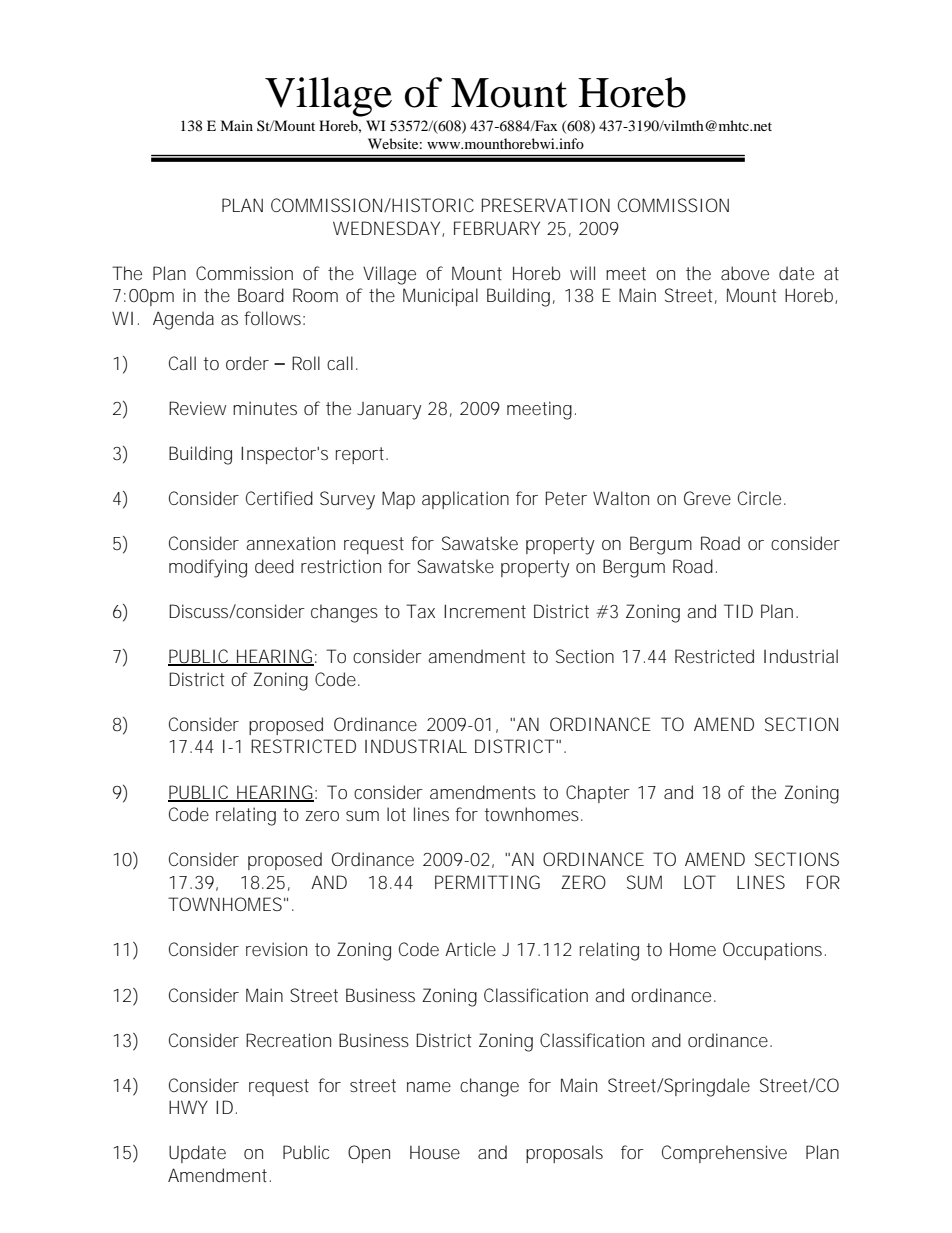  What do you see at coordinates (487, 882) in the page?
I see `PERMITTING` at bounding box center [487, 882].
